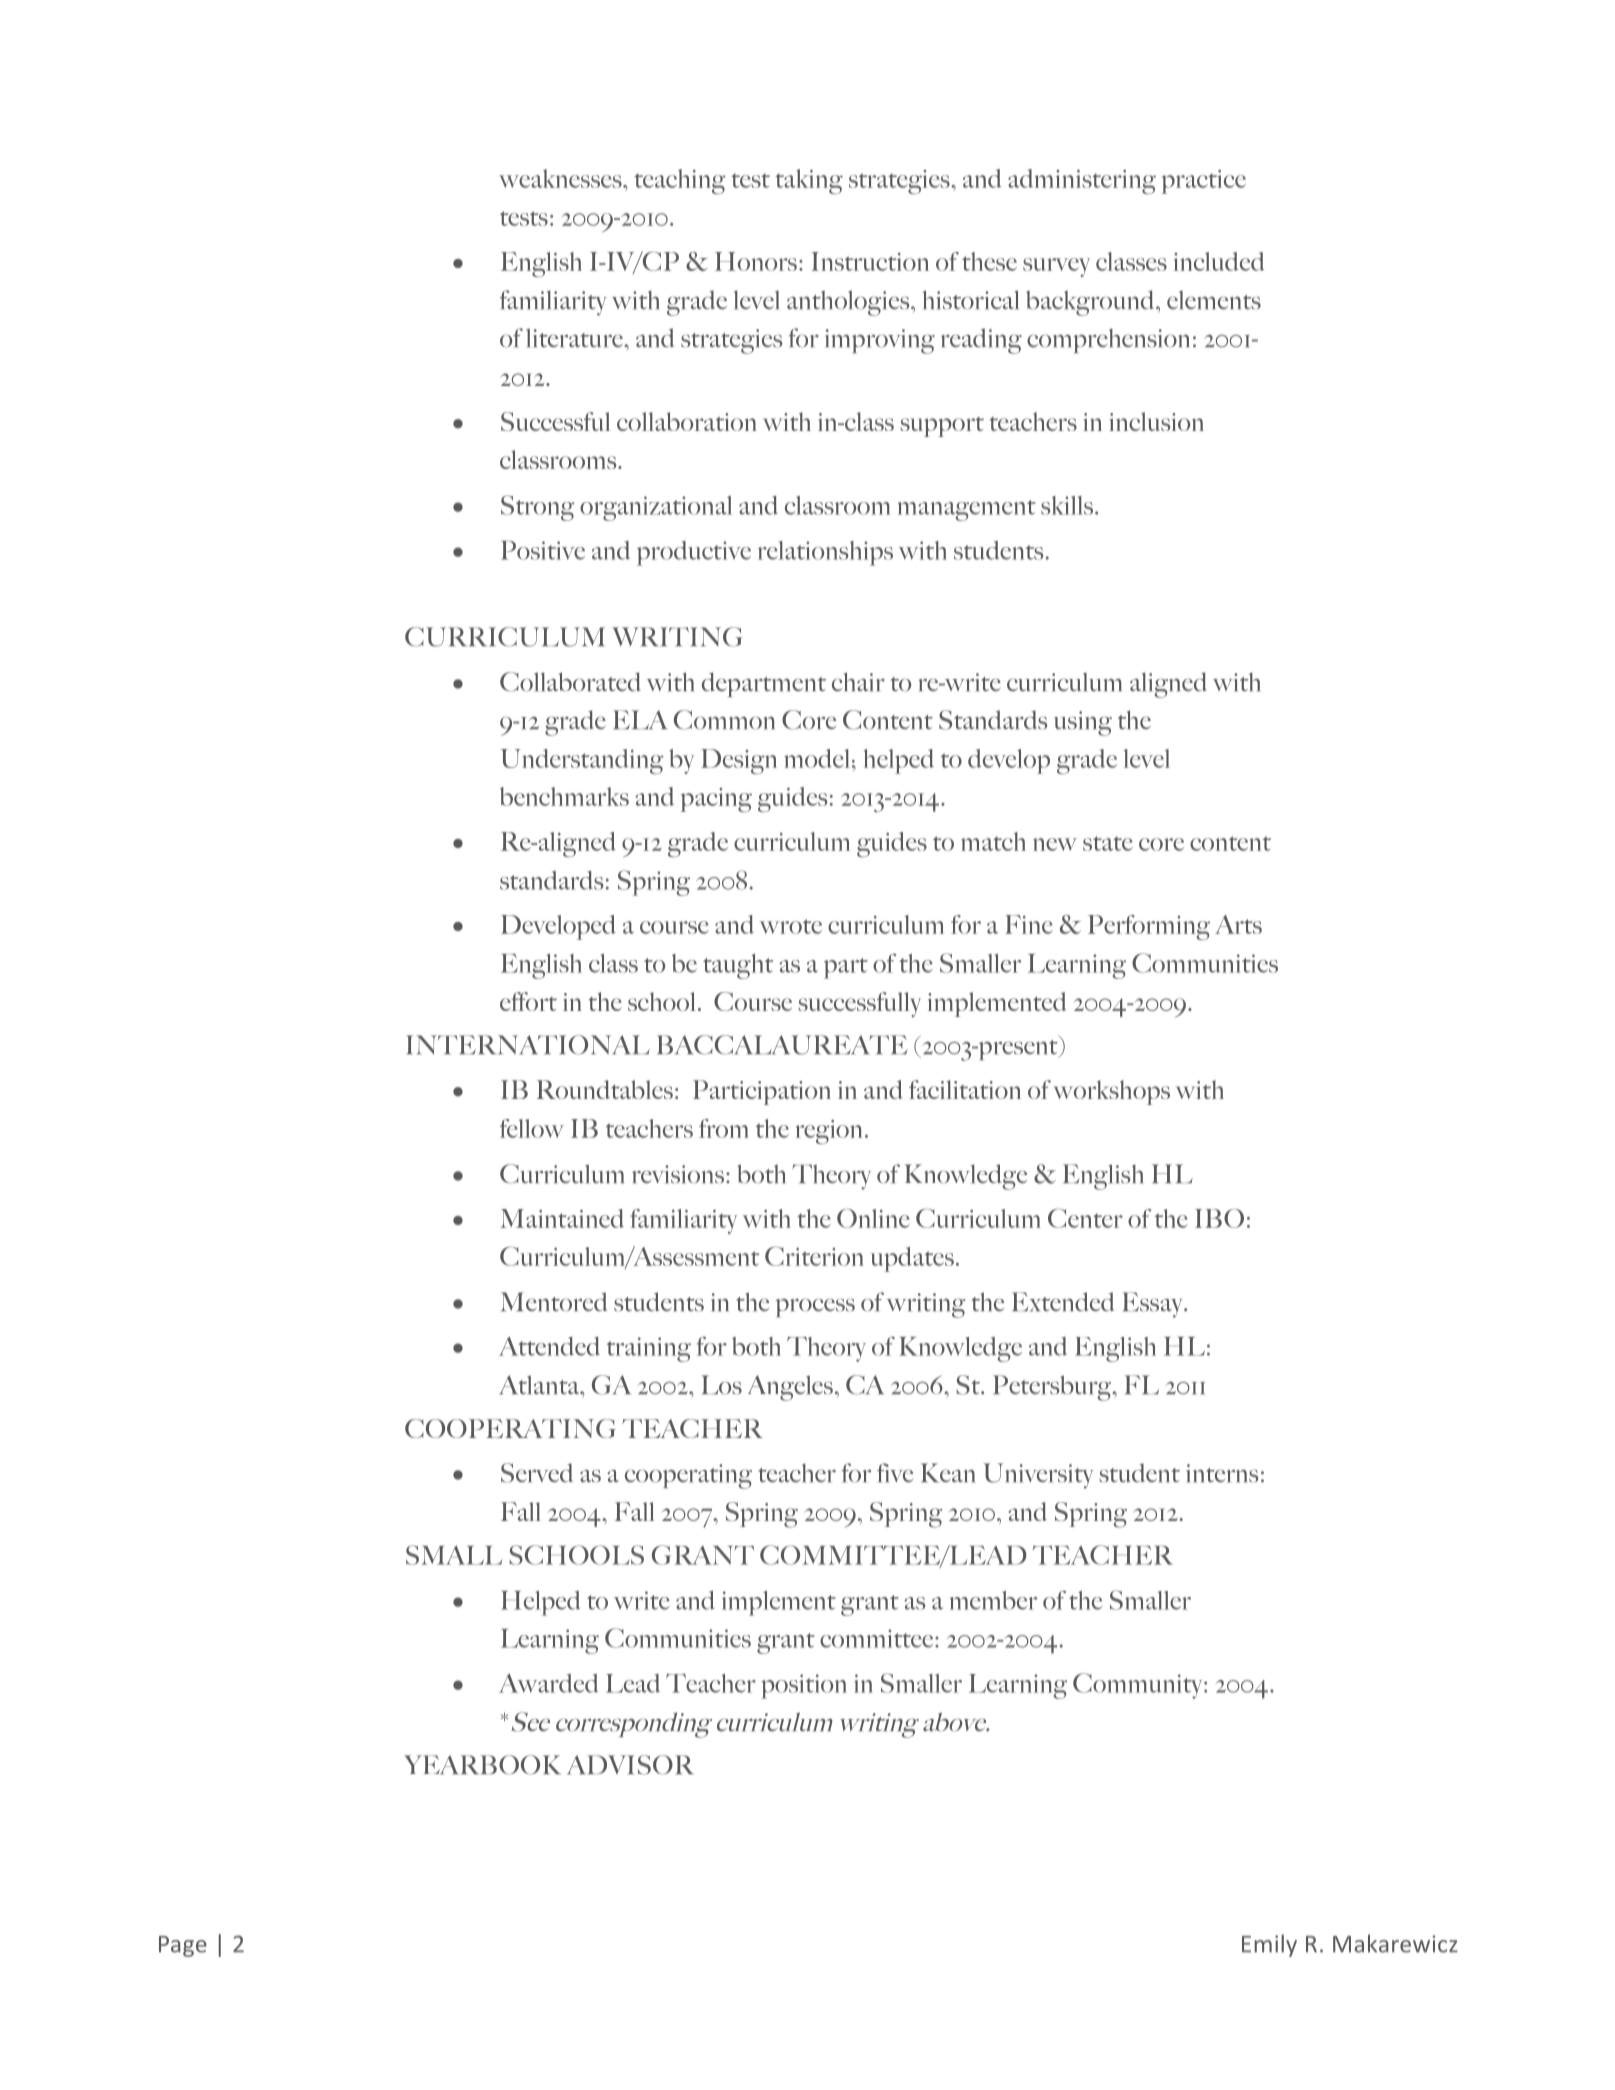 This screenshot has height=2090, width=1615. What do you see at coordinates (1082, 181) in the screenshot?
I see `administering` at bounding box center [1082, 181].
